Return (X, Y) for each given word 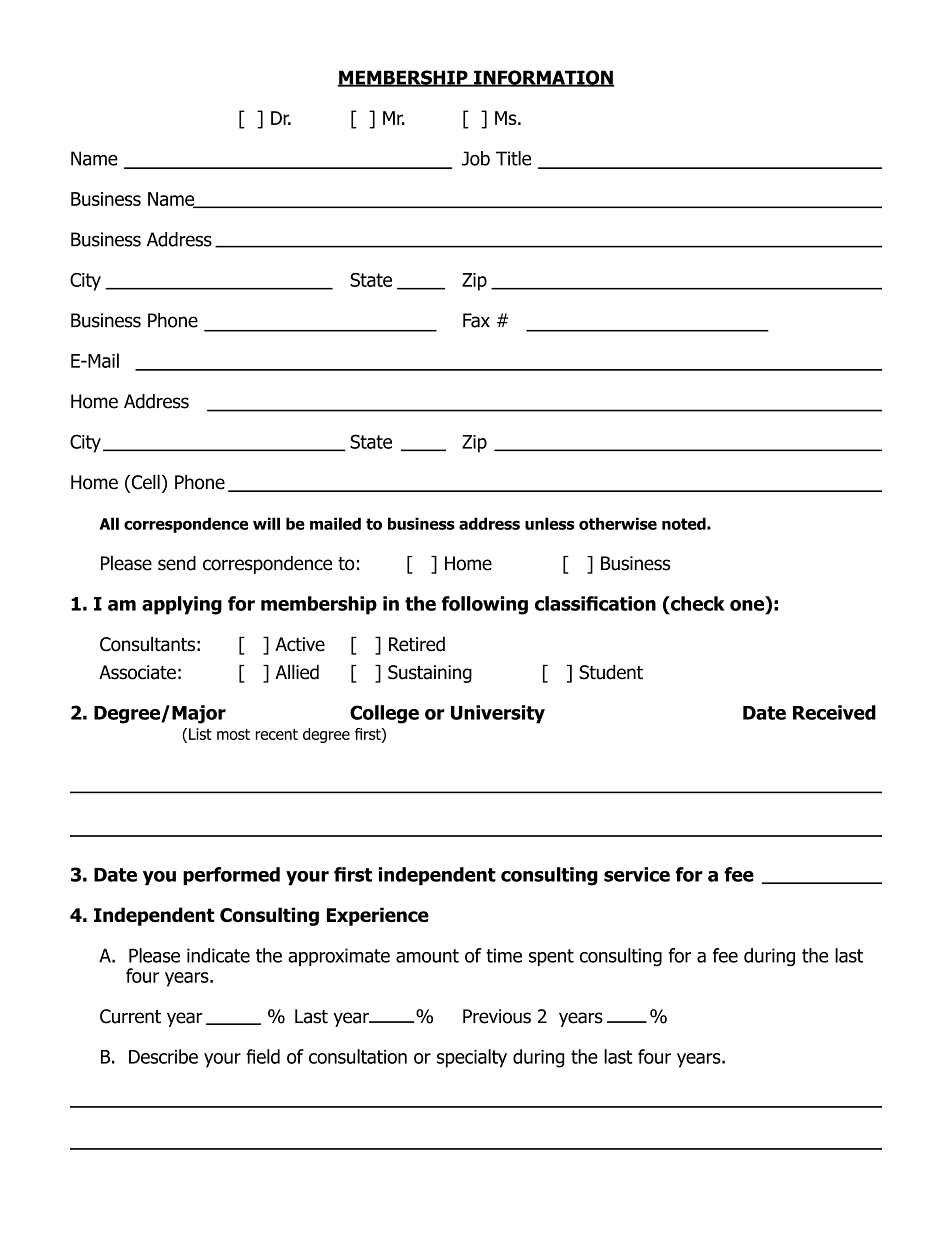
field (263, 1056)
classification (595, 603)
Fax (476, 320)
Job (476, 158)
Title (513, 158)
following (485, 605)
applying (182, 605)
